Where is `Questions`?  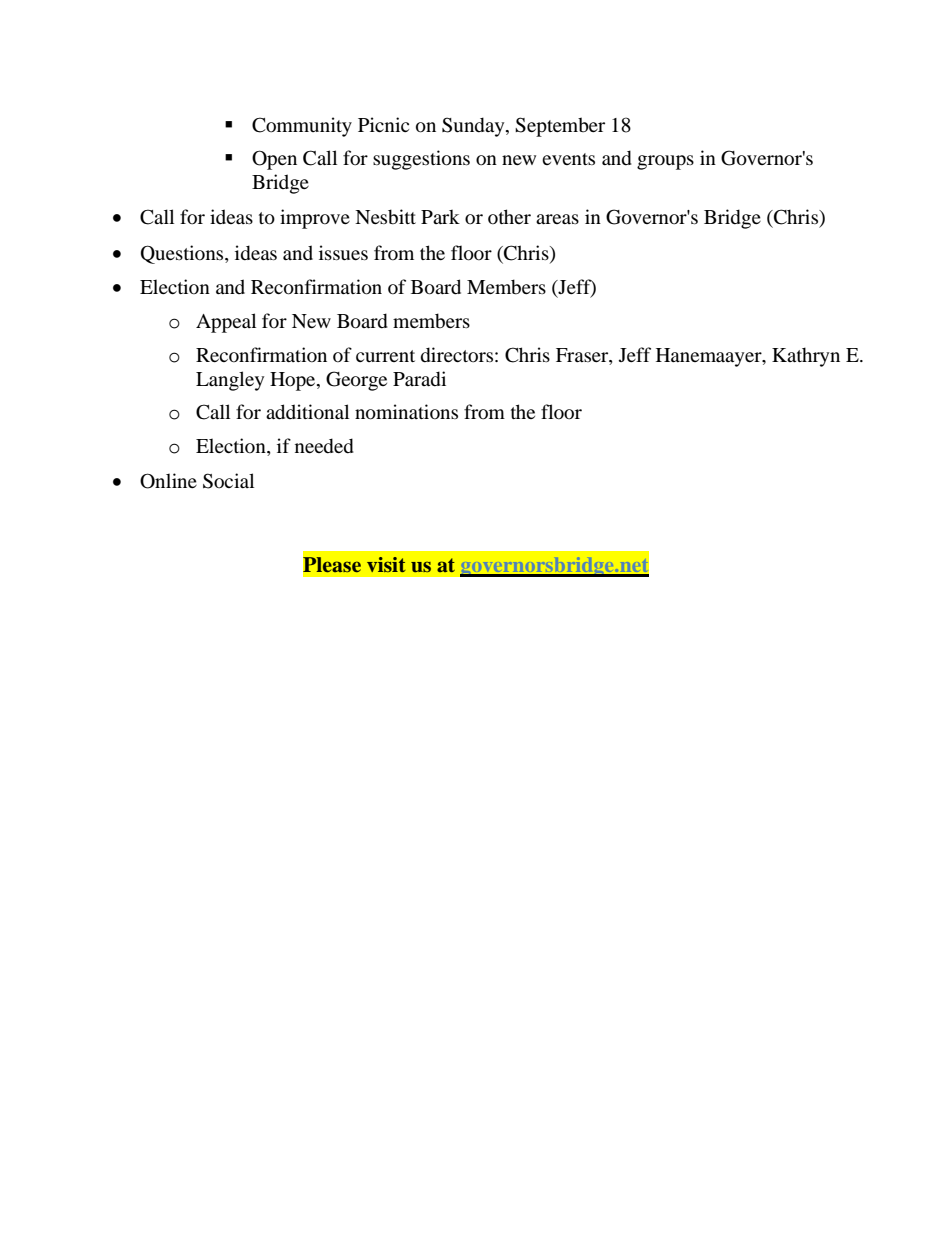
Questions is located at coordinates (183, 254).
